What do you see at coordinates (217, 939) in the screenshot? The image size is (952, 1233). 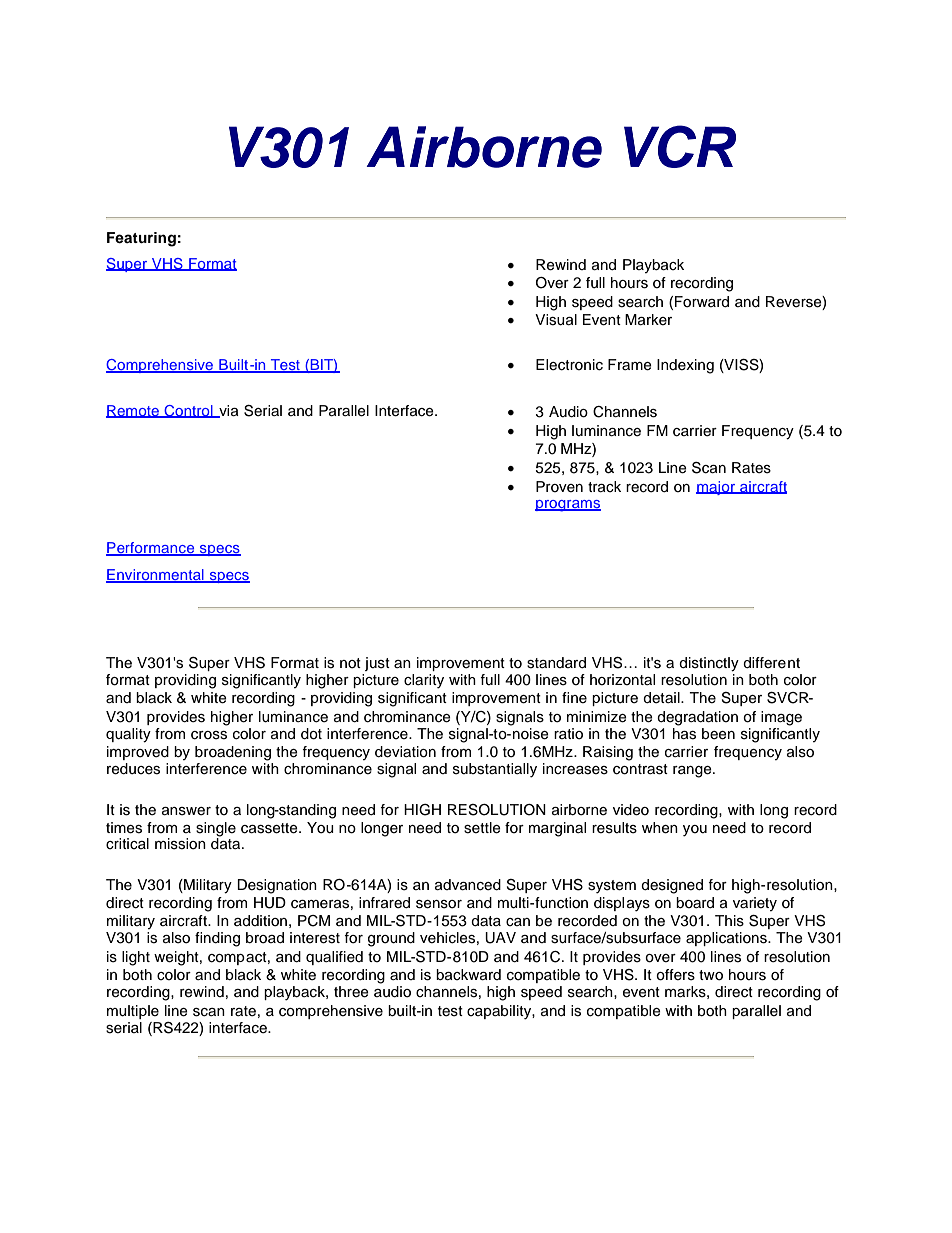 I see `finding` at bounding box center [217, 939].
